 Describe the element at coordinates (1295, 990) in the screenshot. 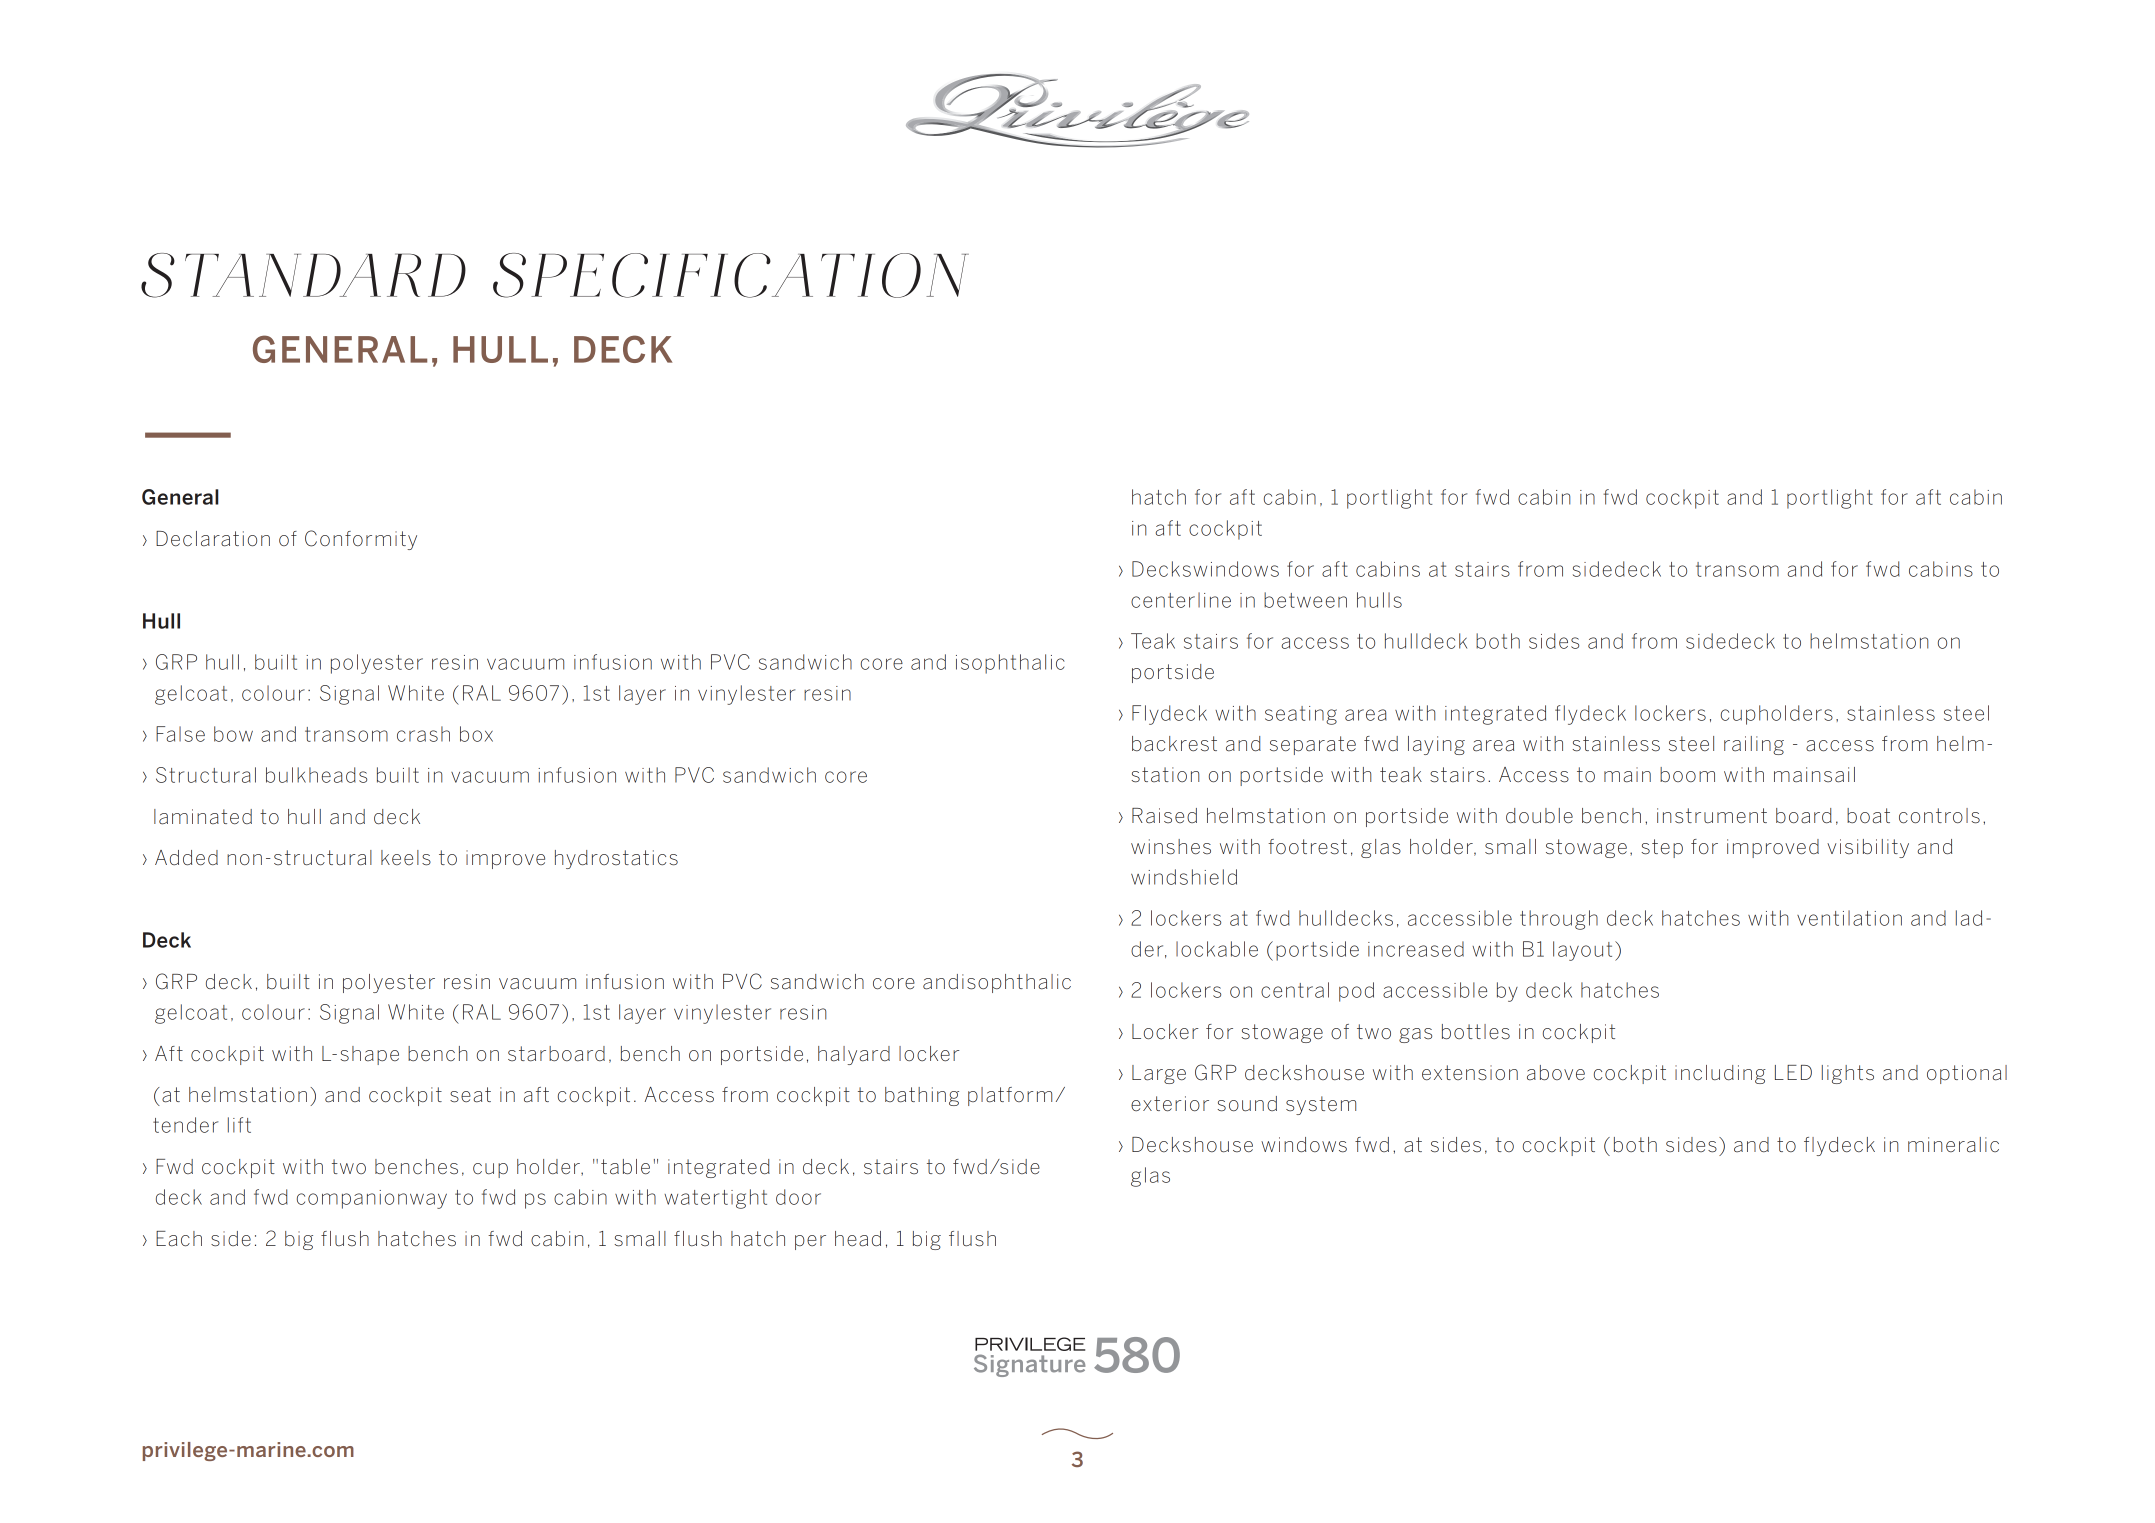

I see `central` at that location.
